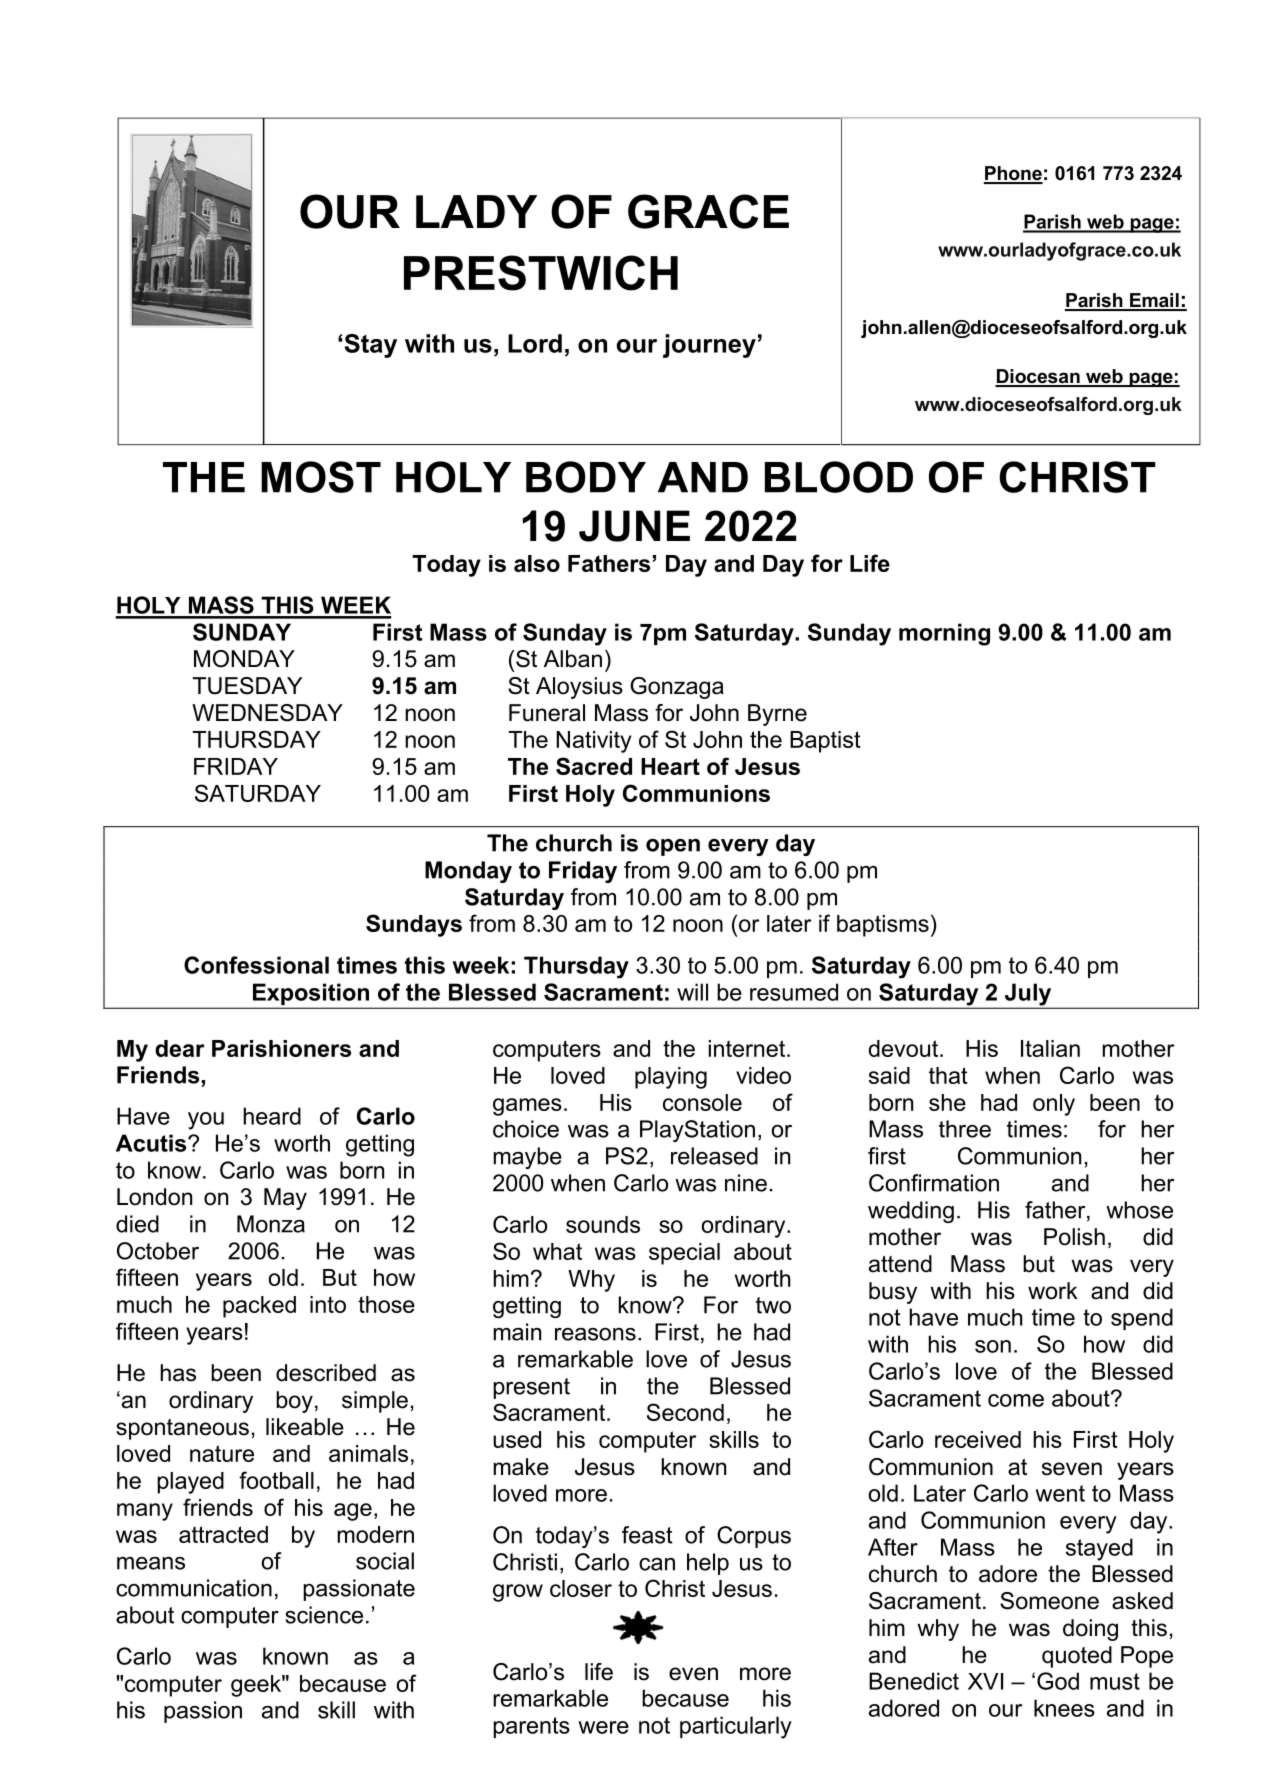  Describe the element at coordinates (677, 688) in the image. I see `Gonzaga` at that location.
